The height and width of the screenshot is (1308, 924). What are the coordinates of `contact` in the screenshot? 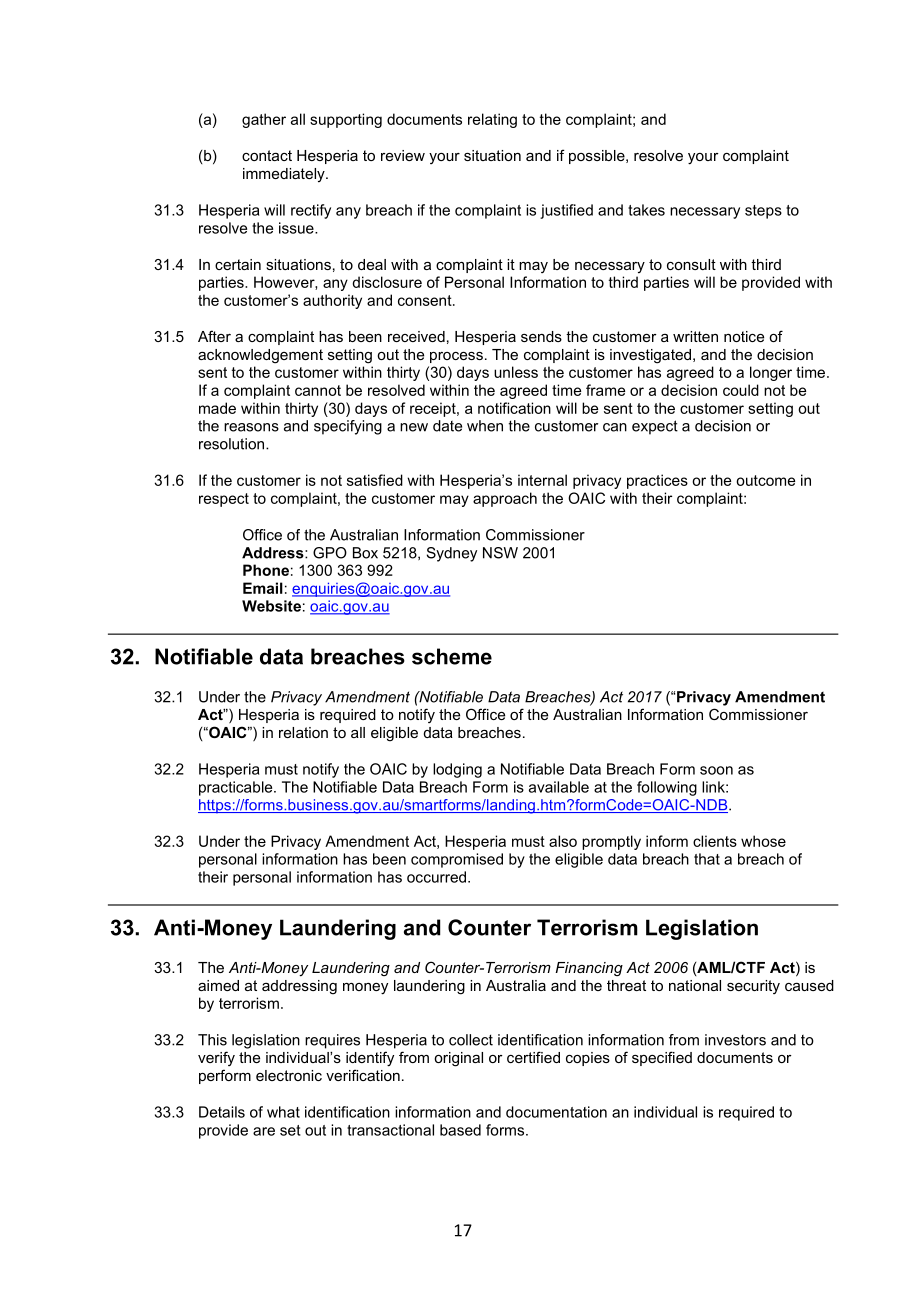 It's located at (267, 155).
